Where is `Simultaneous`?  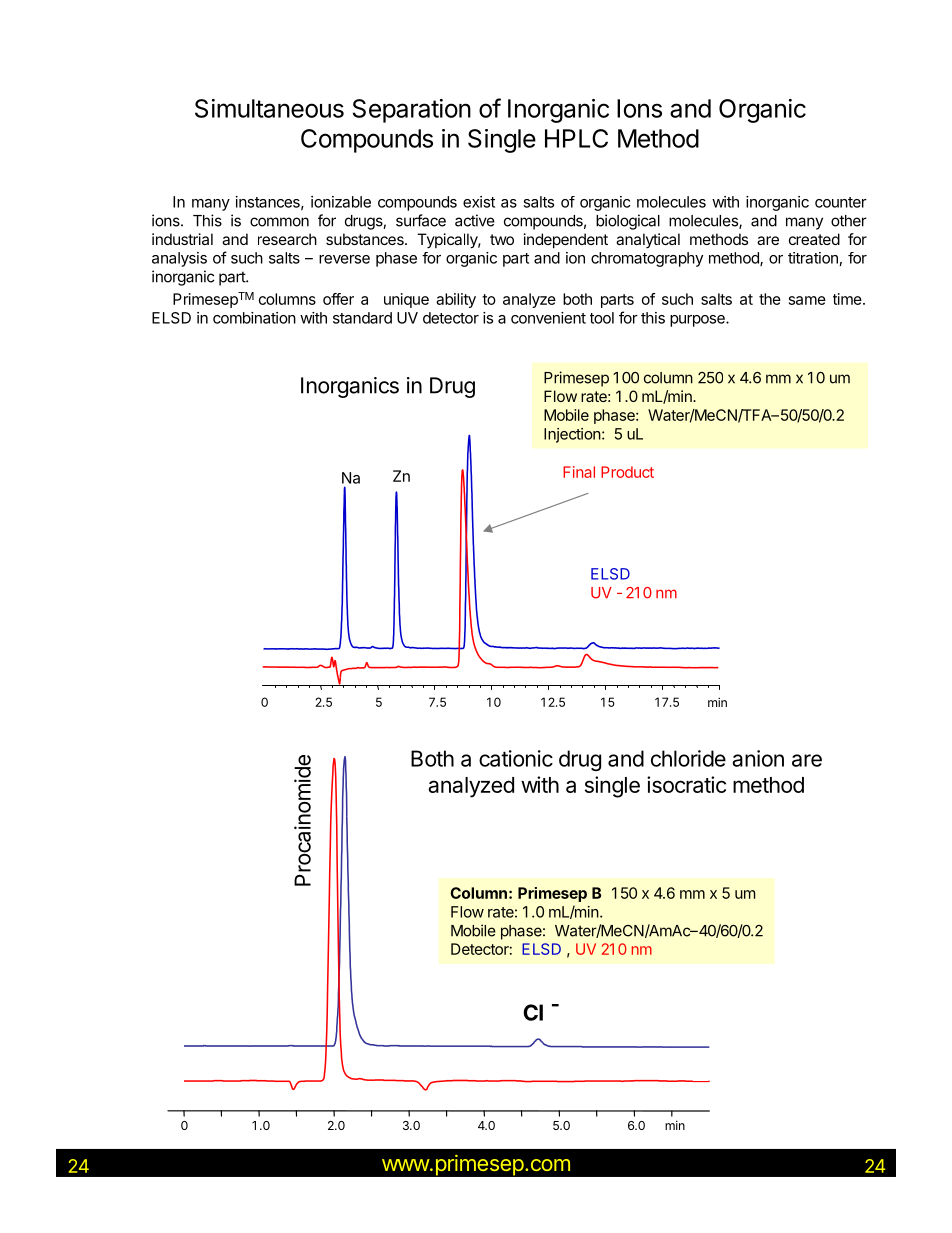
Simultaneous is located at coordinates (269, 108).
